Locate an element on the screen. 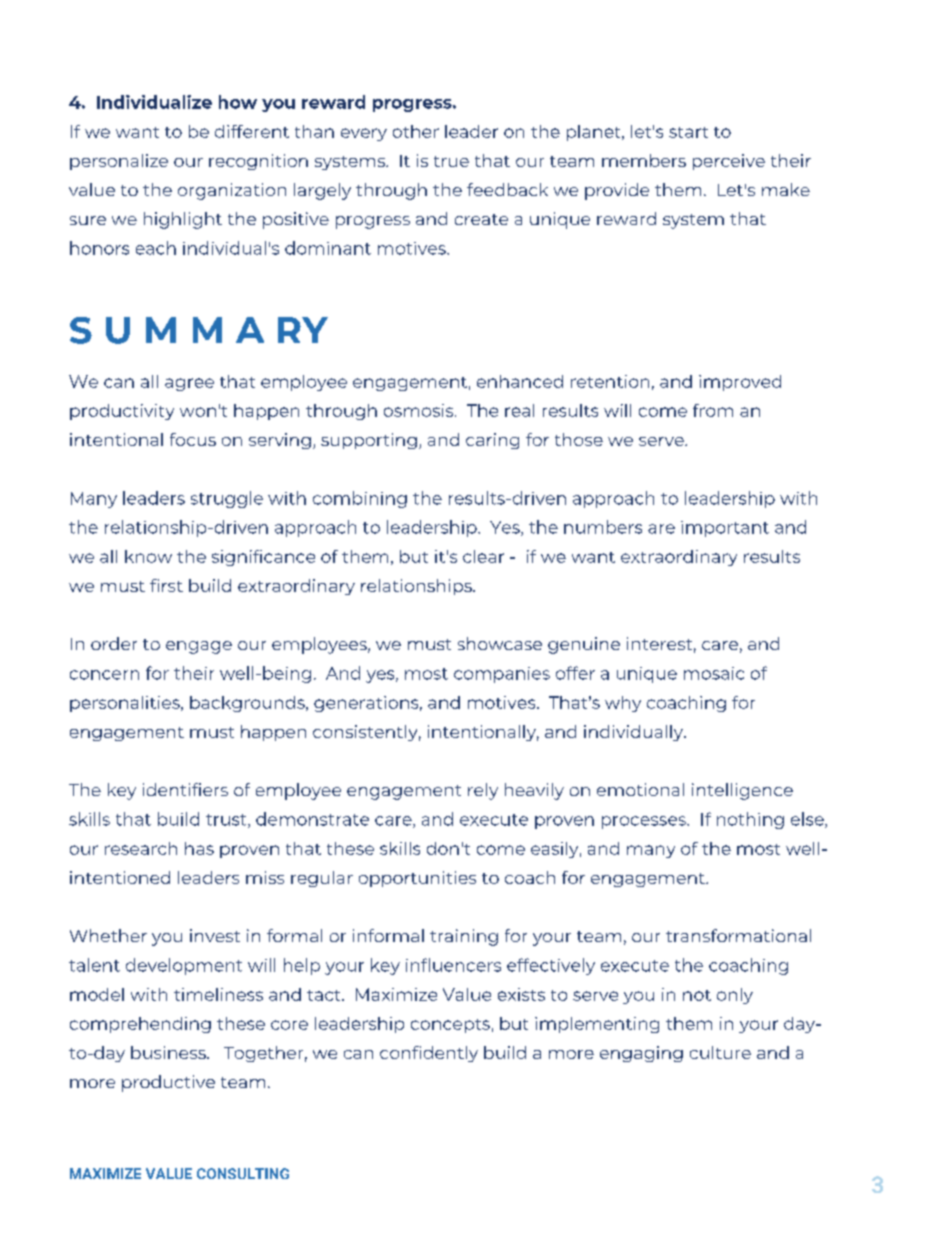 This screenshot has width=952, height=1233. true is located at coordinates (451, 161).
